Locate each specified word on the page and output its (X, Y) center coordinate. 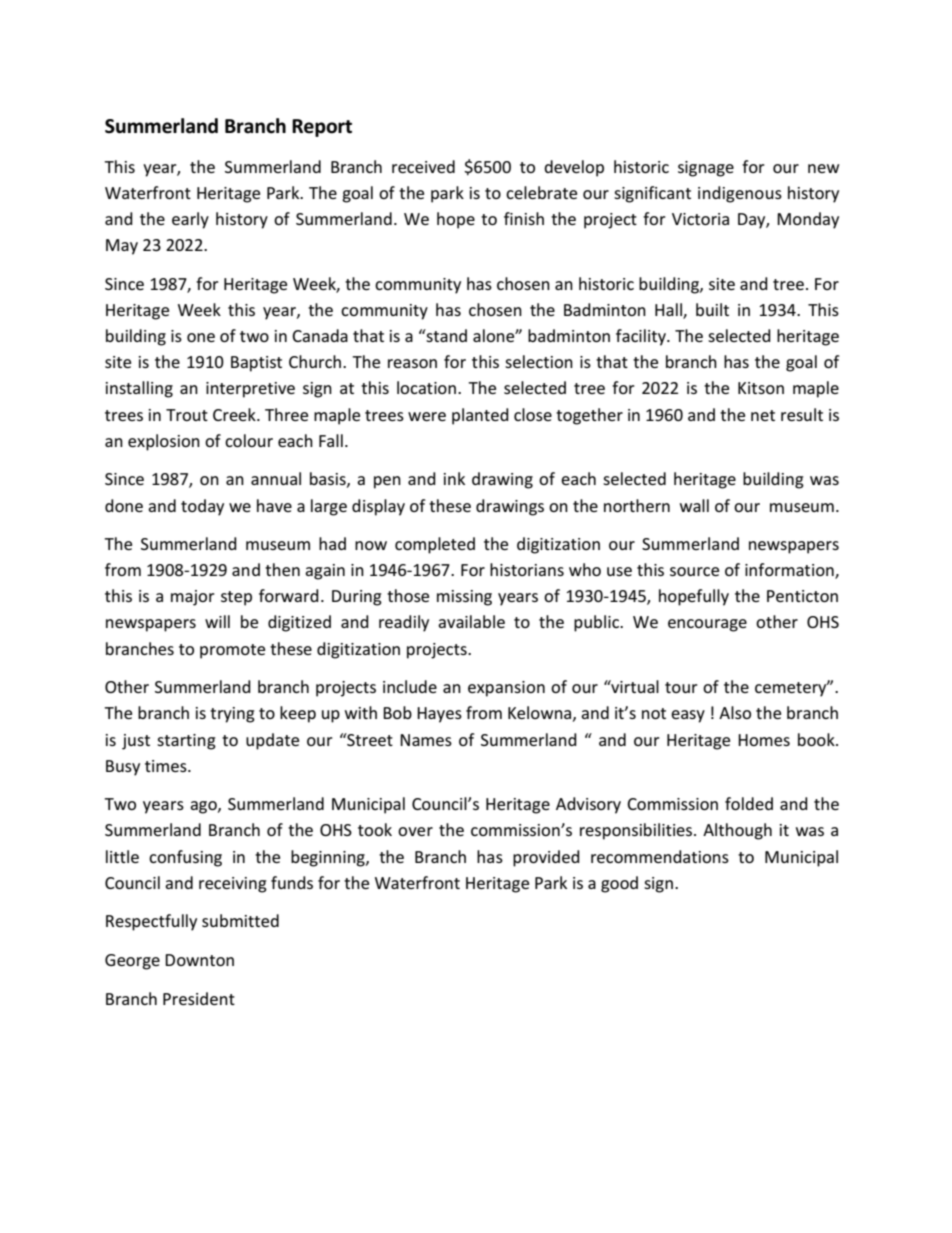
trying (232, 715)
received (423, 166)
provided (546, 858)
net (763, 415)
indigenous (740, 194)
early (190, 220)
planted (480, 416)
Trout (187, 415)
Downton (199, 960)
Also (735, 712)
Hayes (439, 715)
